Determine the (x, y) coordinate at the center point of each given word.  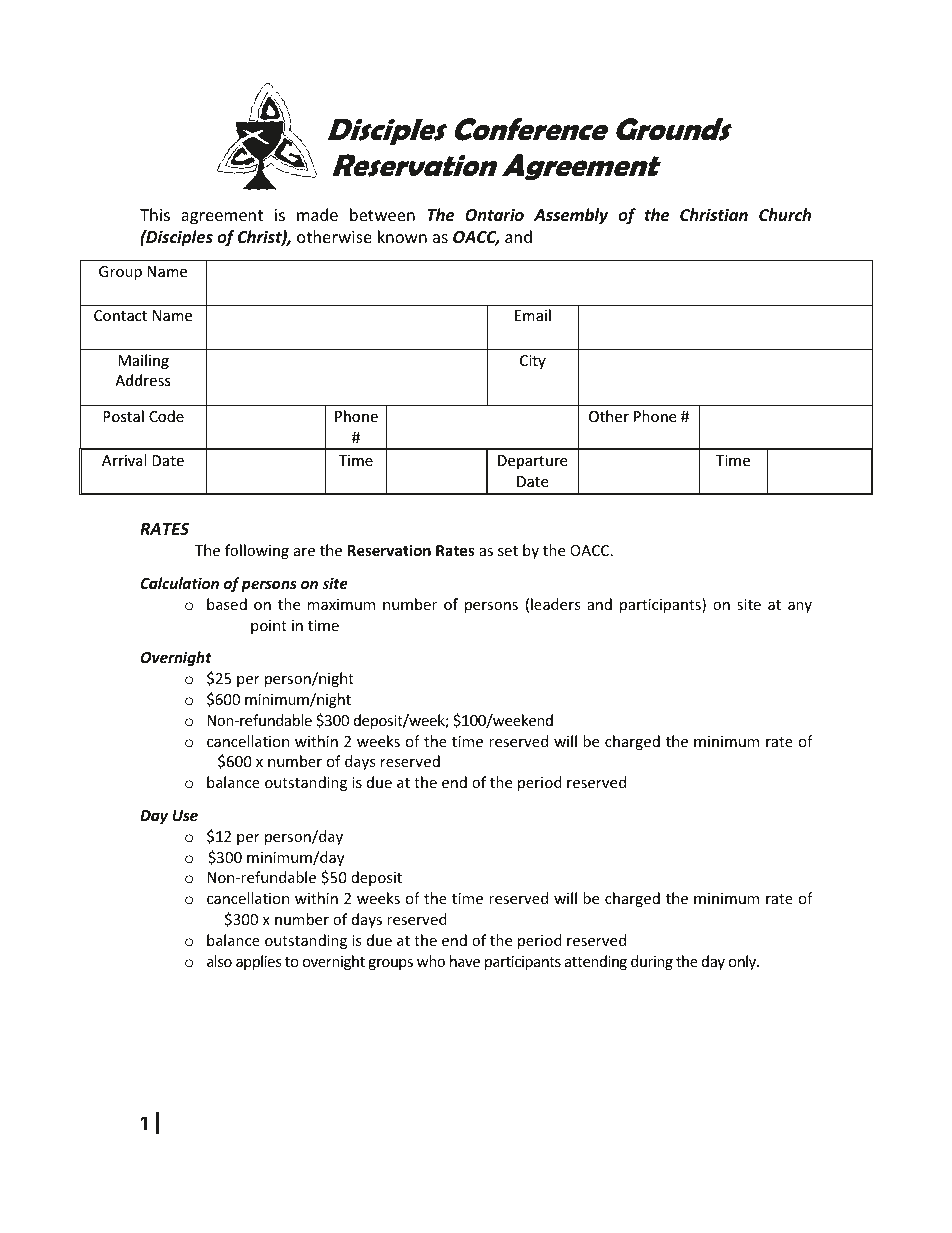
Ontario (494, 215)
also (219, 961)
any (800, 607)
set (508, 551)
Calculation (180, 583)
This (155, 214)
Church (785, 214)
